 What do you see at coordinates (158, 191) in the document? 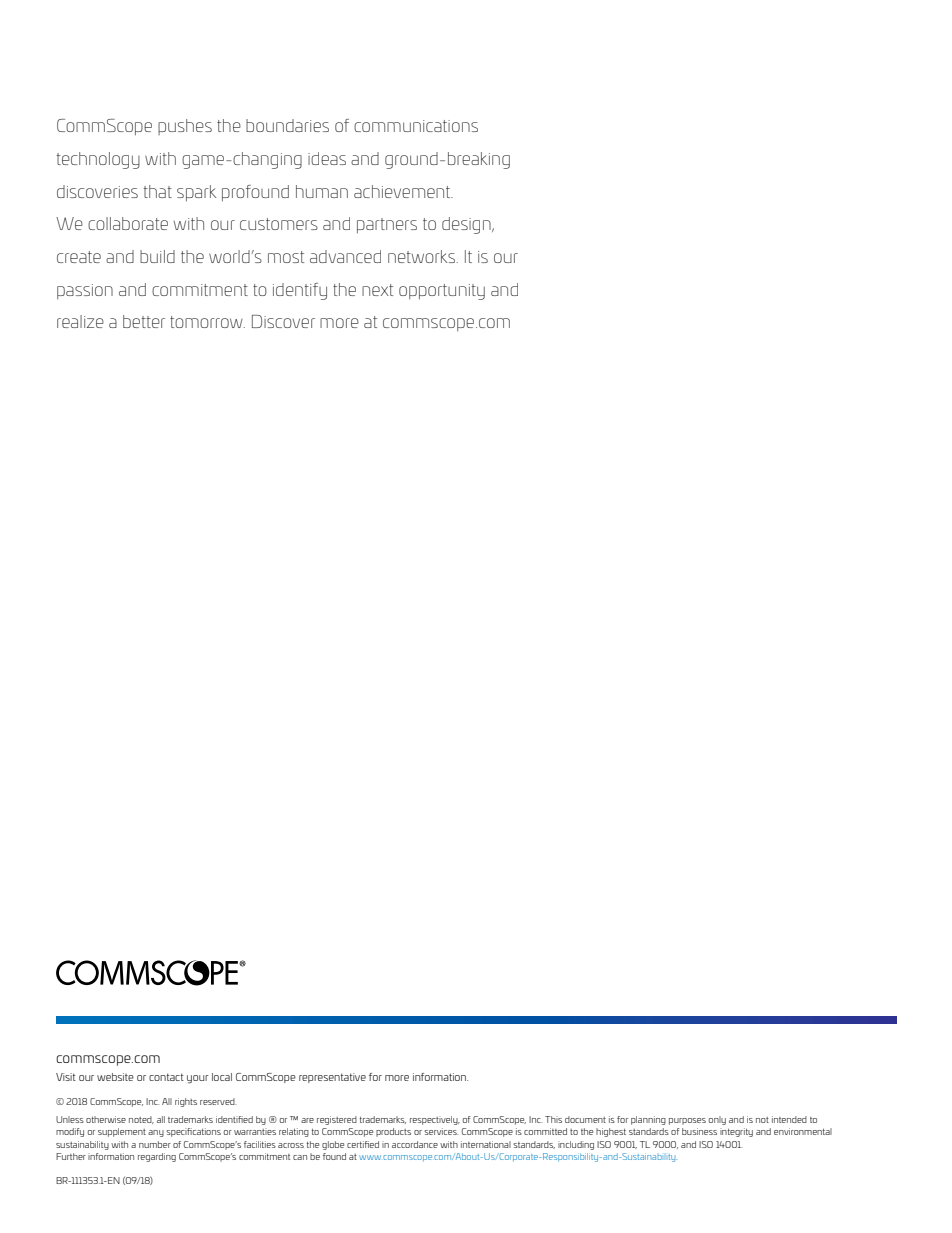
I see `that` at bounding box center [158, 191].
